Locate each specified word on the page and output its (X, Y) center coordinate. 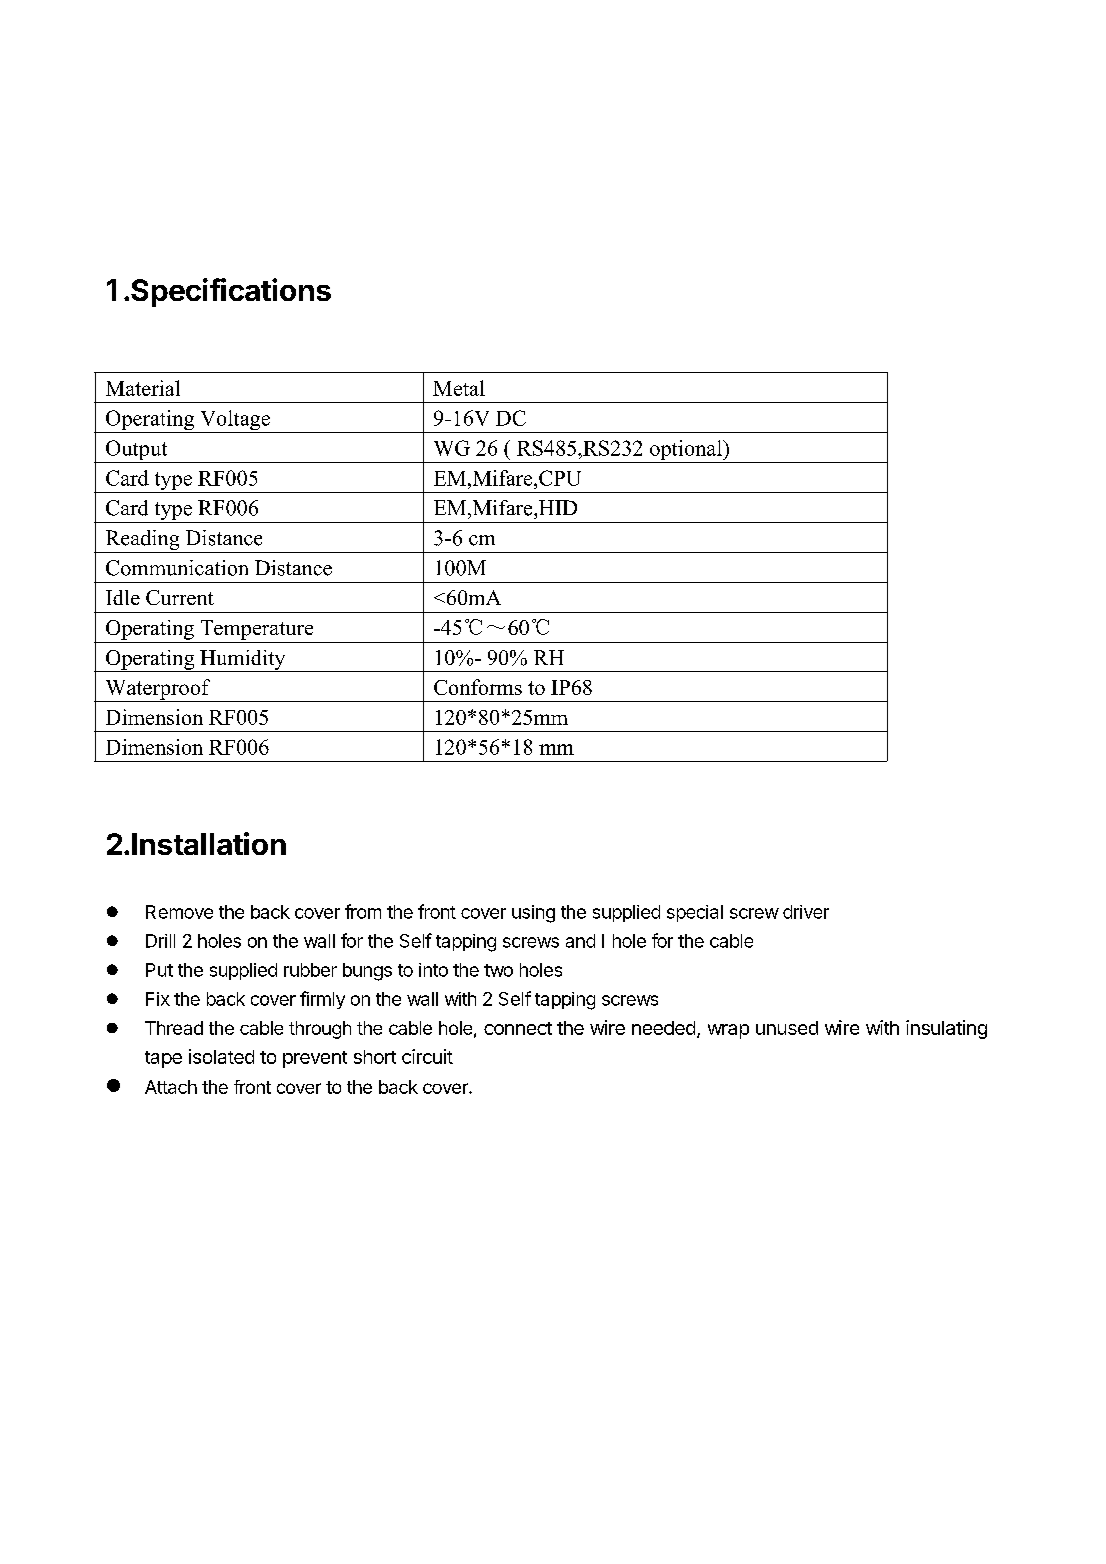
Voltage (235, 421)
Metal (459, 388)
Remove (179, 912)
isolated (221, 1056)
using (533, 914)
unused (787, 1028)
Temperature (257, 630)
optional (686, 451)
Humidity (243, 661)
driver (806, 912)
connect (518, 1028)
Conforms (478, 687)
